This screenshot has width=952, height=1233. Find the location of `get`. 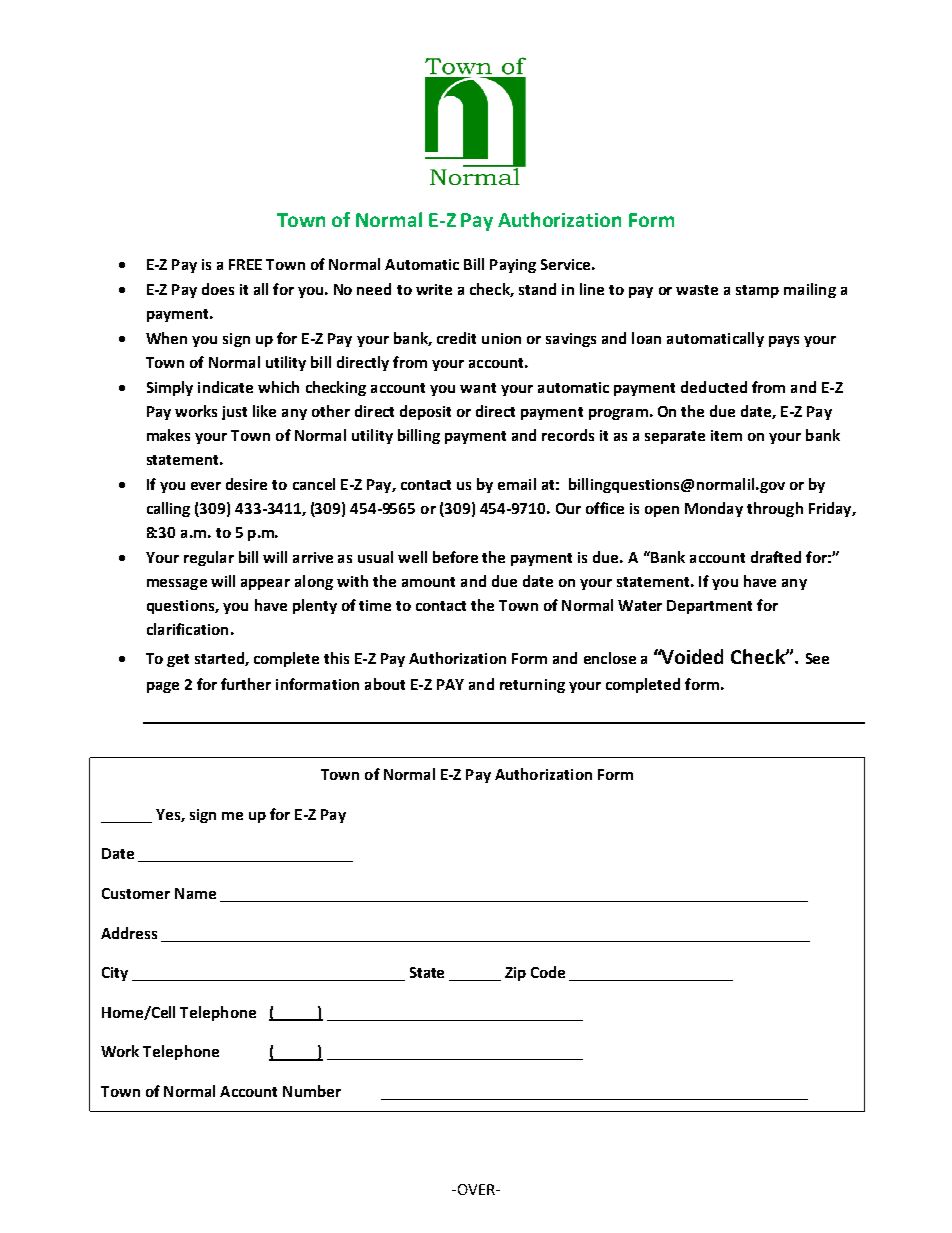

get is located at coordinates (178, 660).
